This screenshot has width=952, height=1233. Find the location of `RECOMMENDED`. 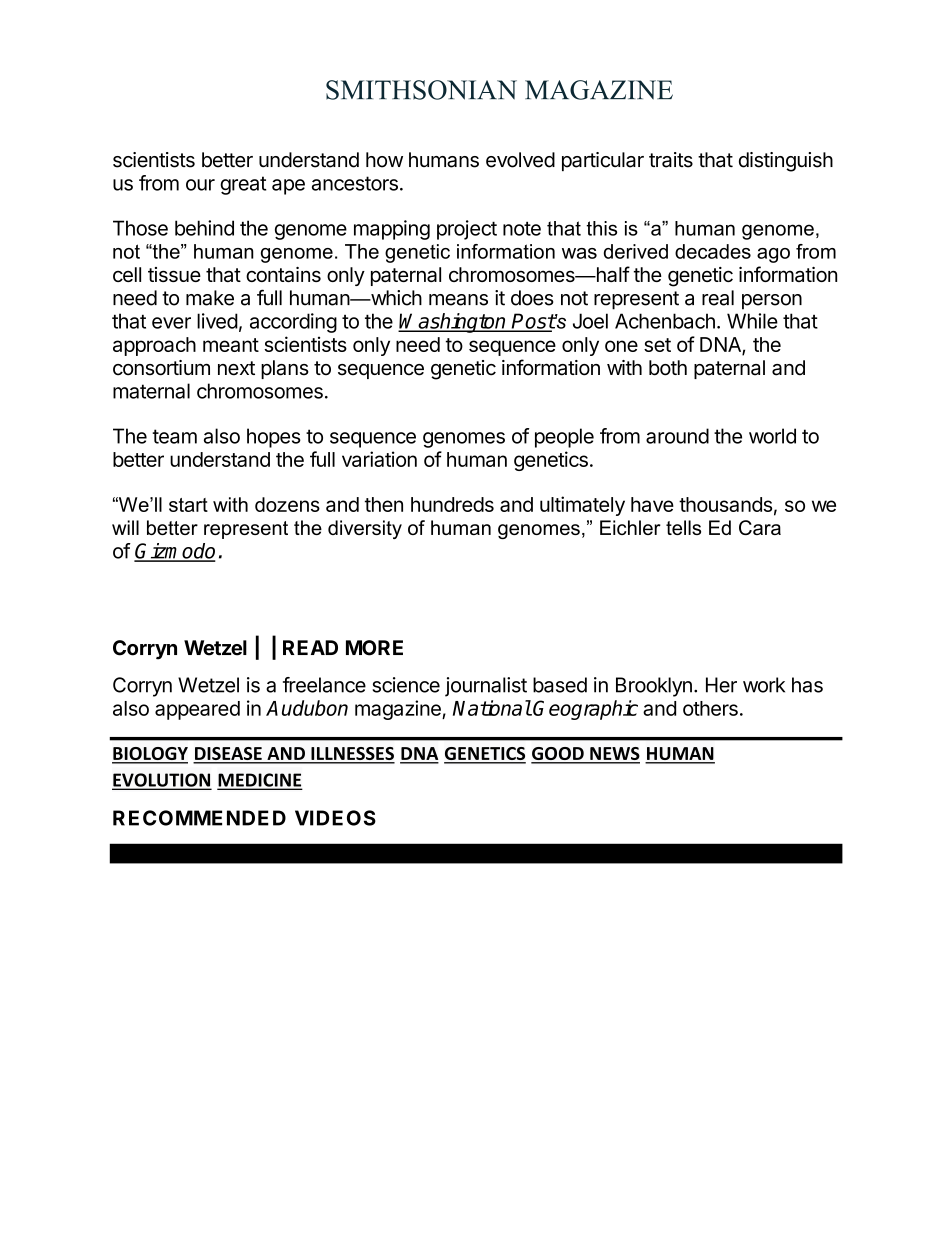

RECOMMENDED is located at coordinates (199, 818).
